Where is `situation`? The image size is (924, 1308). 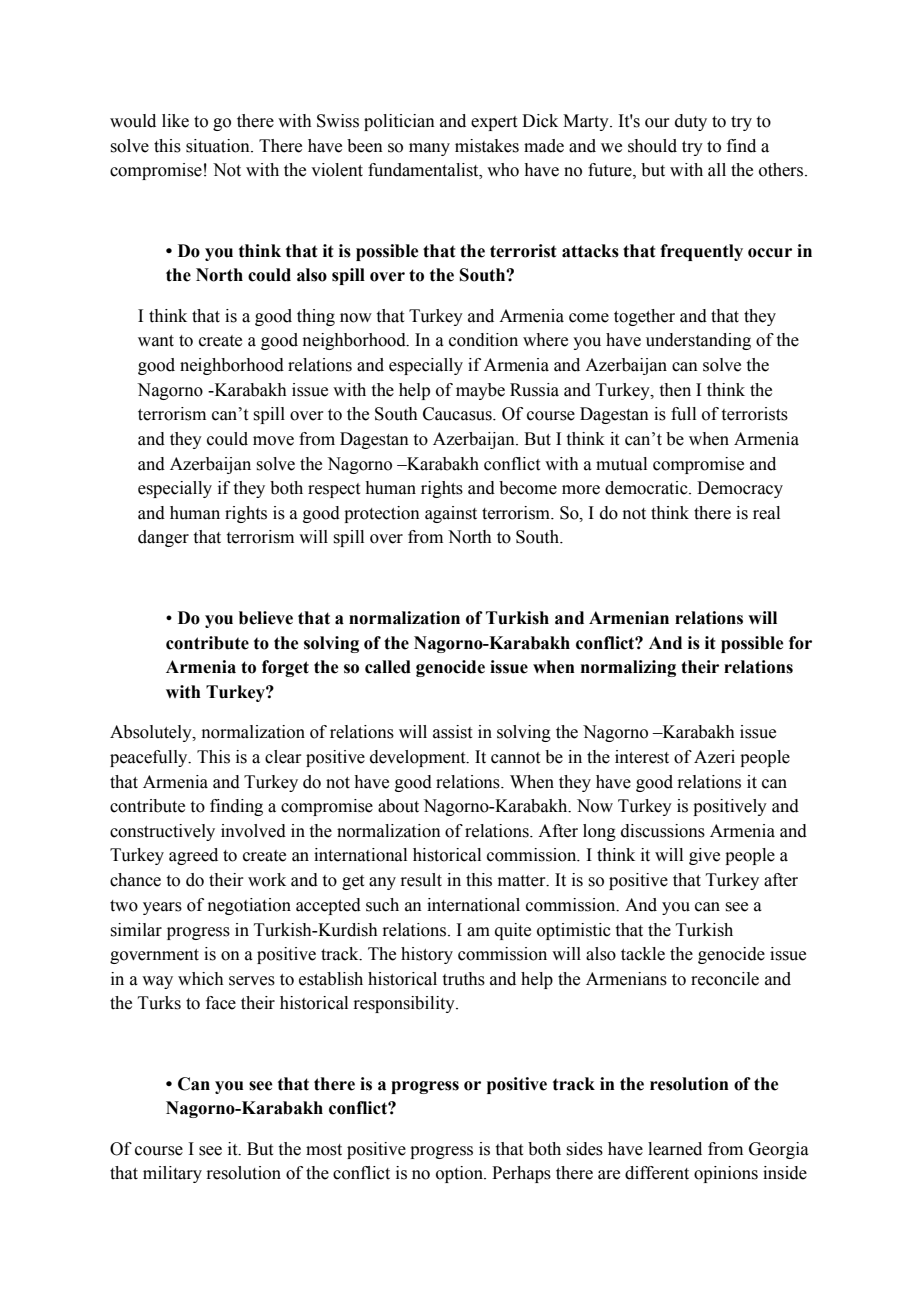 situation is located at coordinates (219, 146).
